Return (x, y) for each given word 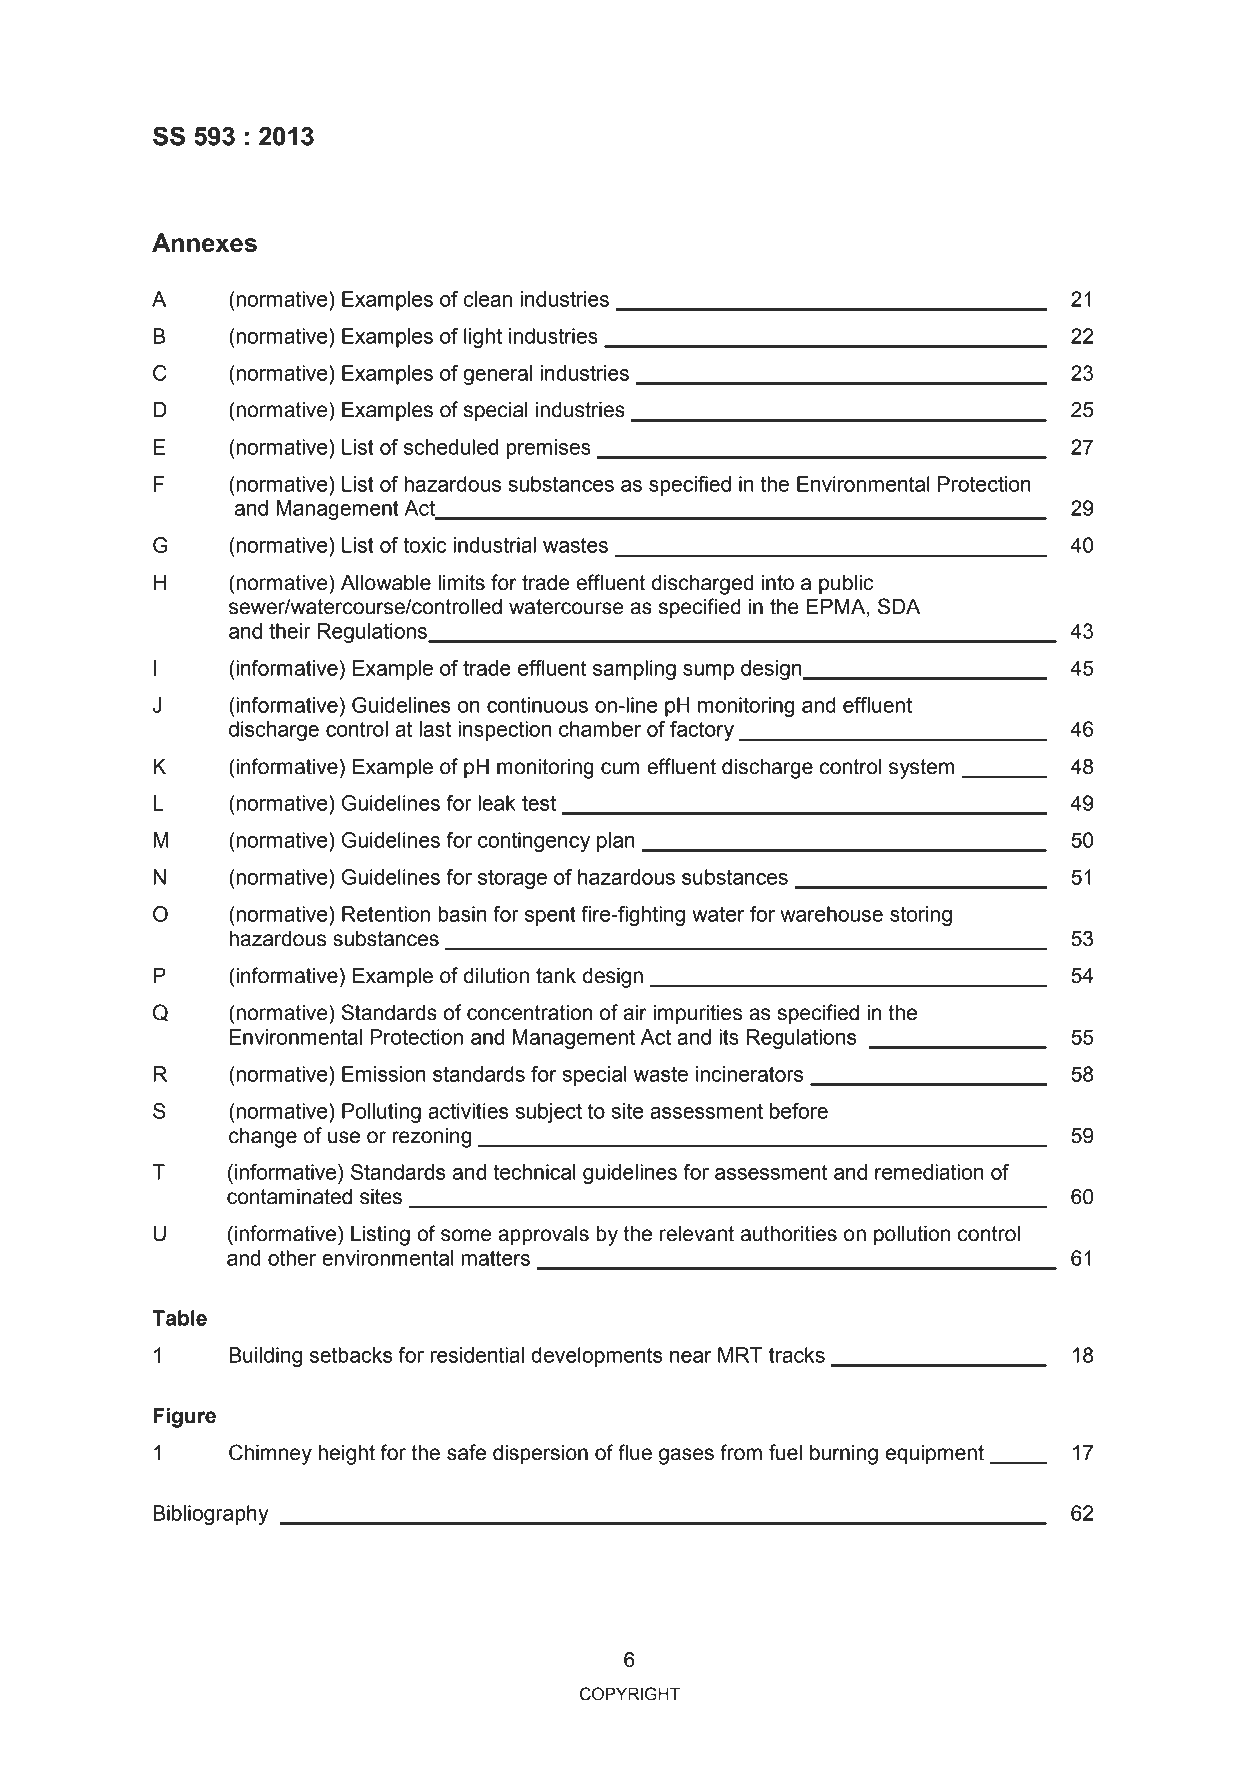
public (846, 585)
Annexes (204, 242)
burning (844, 1455)
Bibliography (211, 1515)
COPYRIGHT (630, 1694)
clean (488, 299)
